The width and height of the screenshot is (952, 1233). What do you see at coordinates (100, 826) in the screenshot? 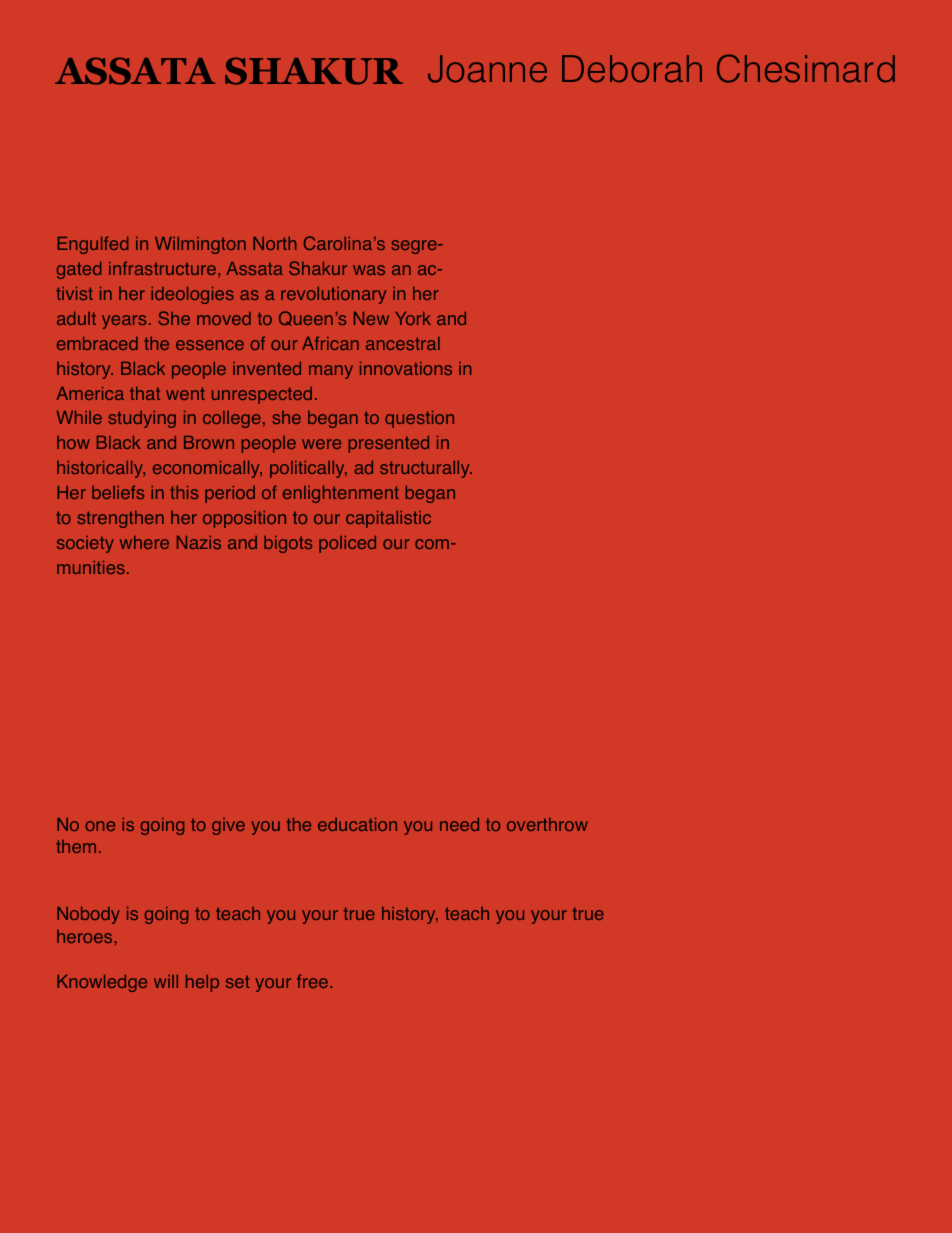
I see `one` at bounding box center [100, 826].
